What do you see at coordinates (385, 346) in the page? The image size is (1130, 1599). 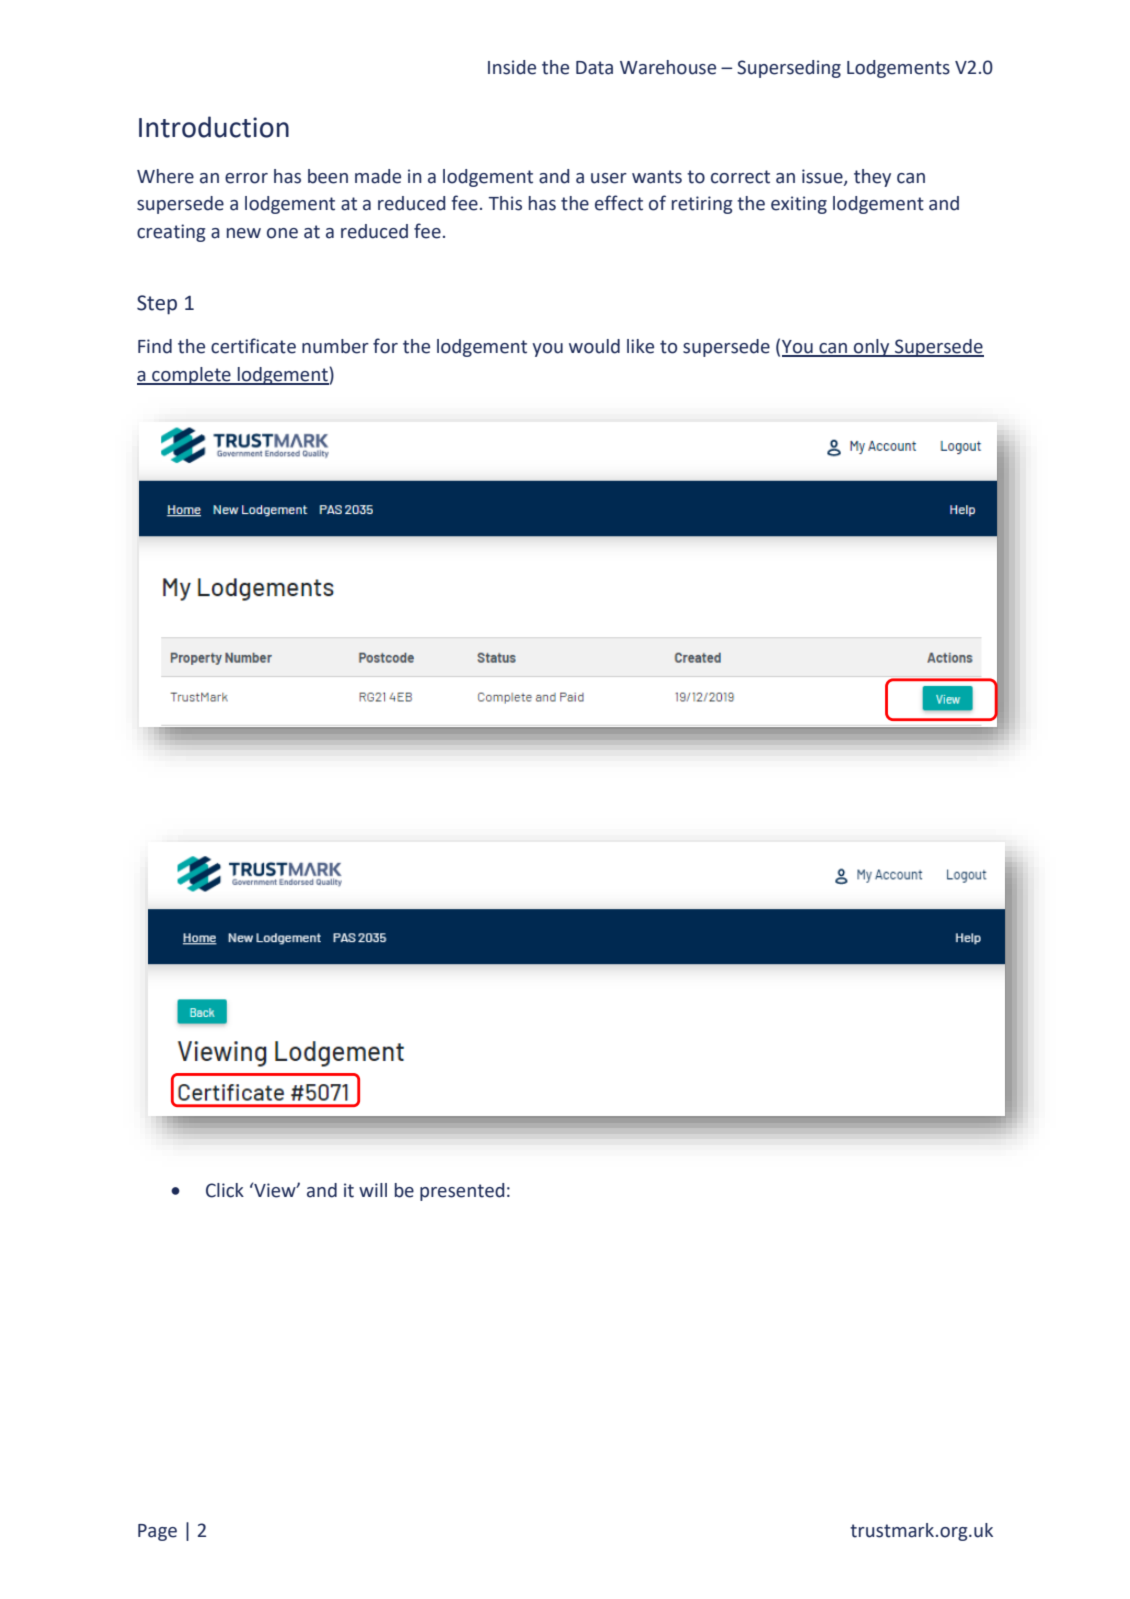 I see `for` at bounding box center [385, 346].
